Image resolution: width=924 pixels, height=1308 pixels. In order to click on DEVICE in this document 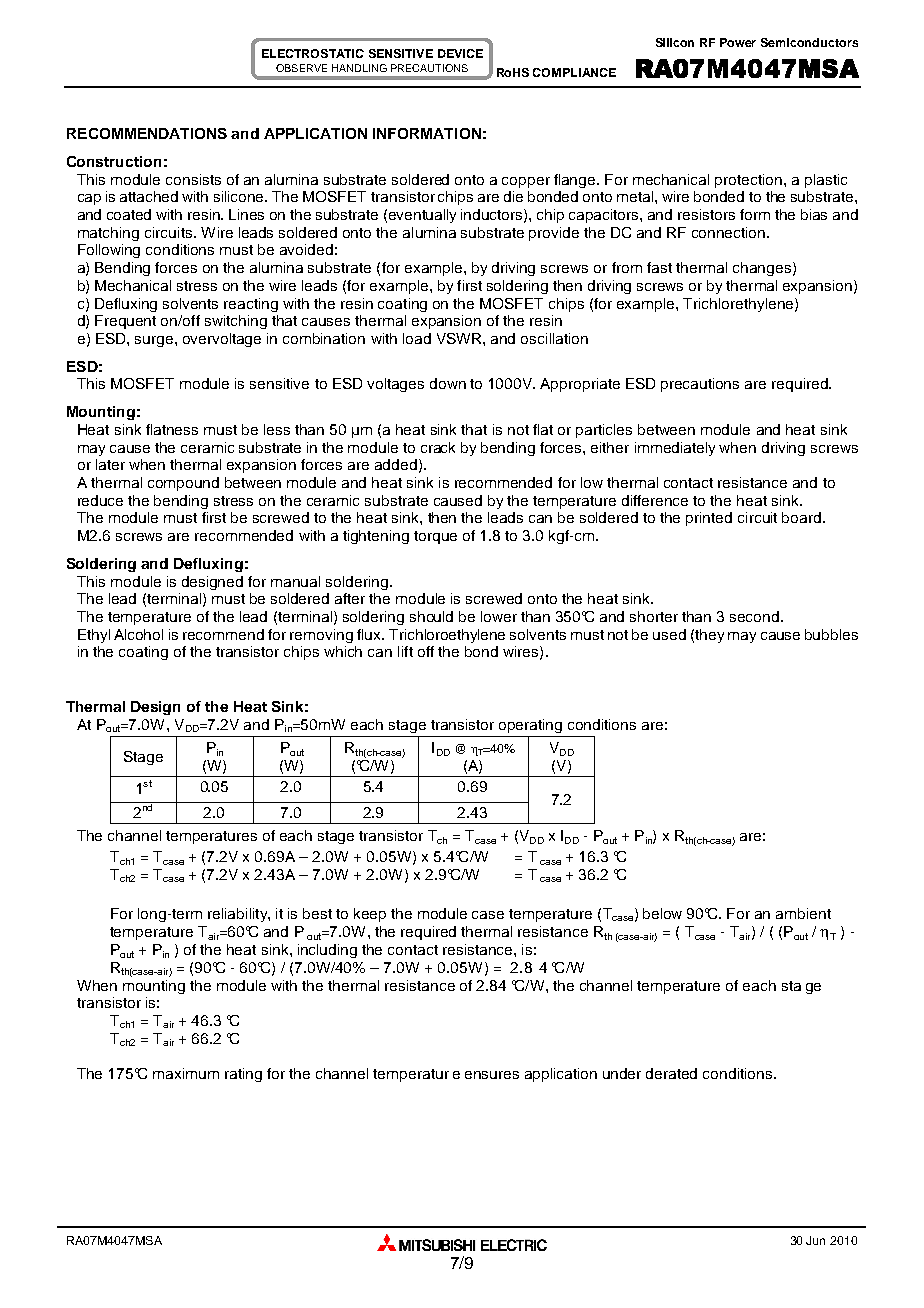, I will do `click(460, 53)`.
